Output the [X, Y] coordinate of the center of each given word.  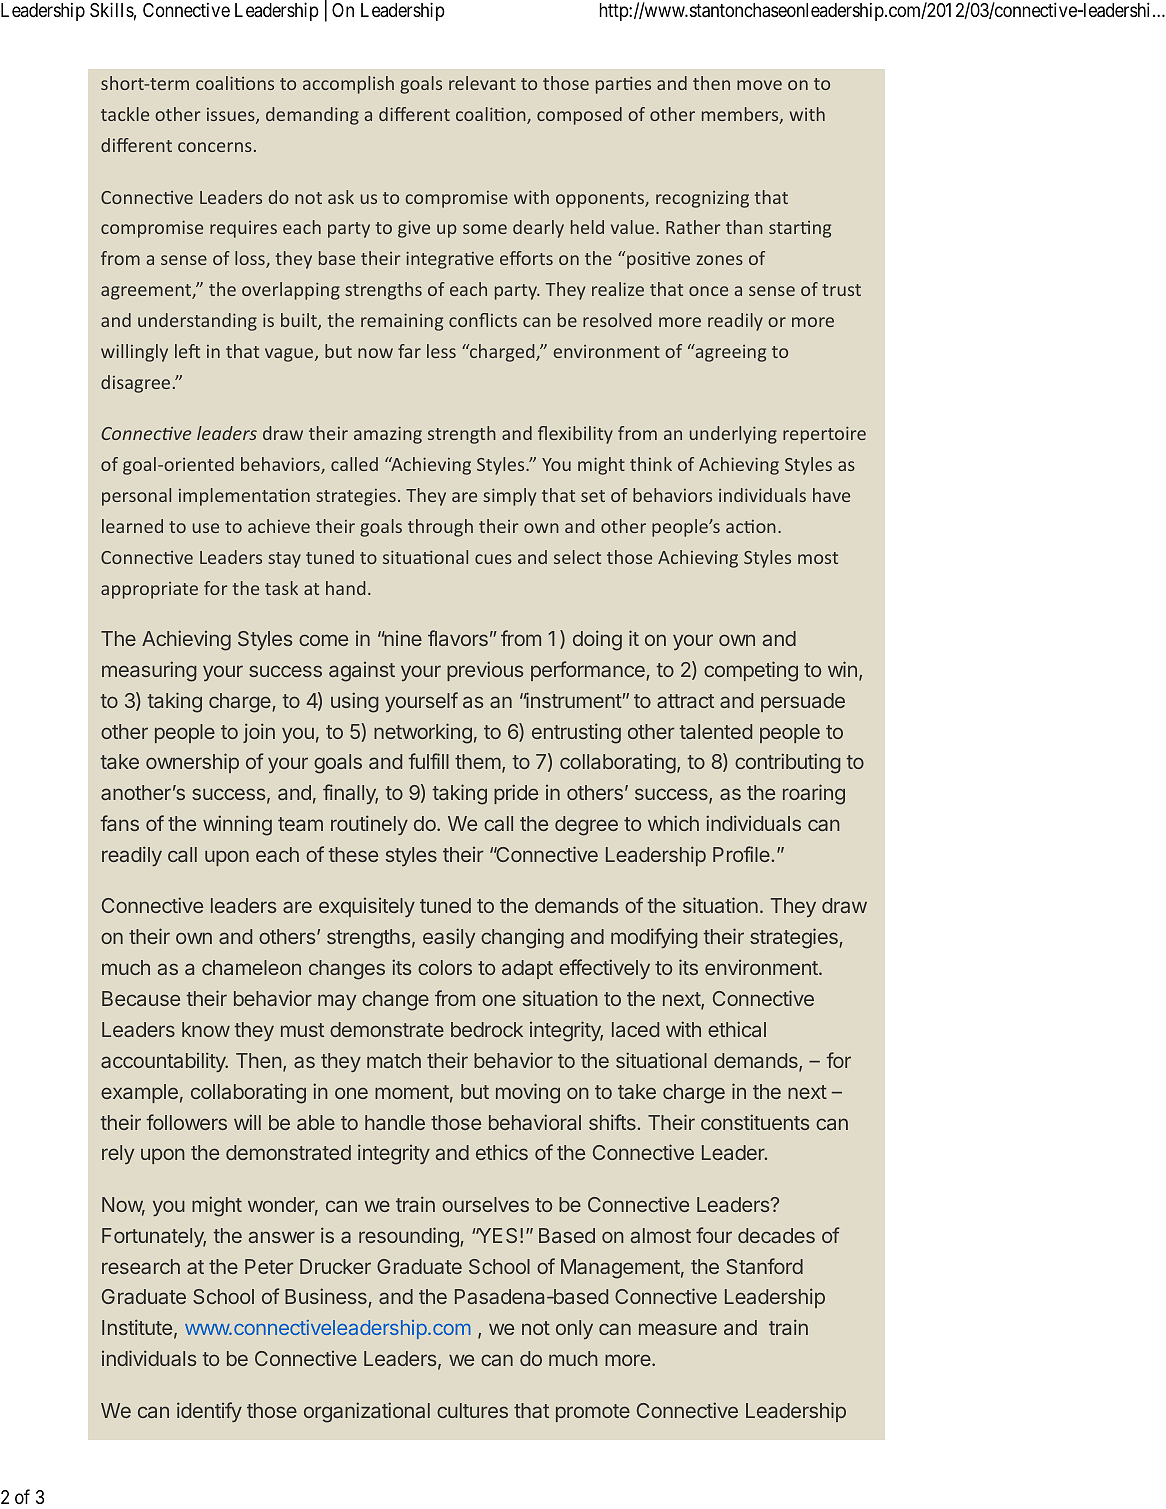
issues [232, 116]
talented [715, 731]
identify [209, 1412]
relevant [482, 83]
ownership [192, 763]
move [759, 85]
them [478, 761]
